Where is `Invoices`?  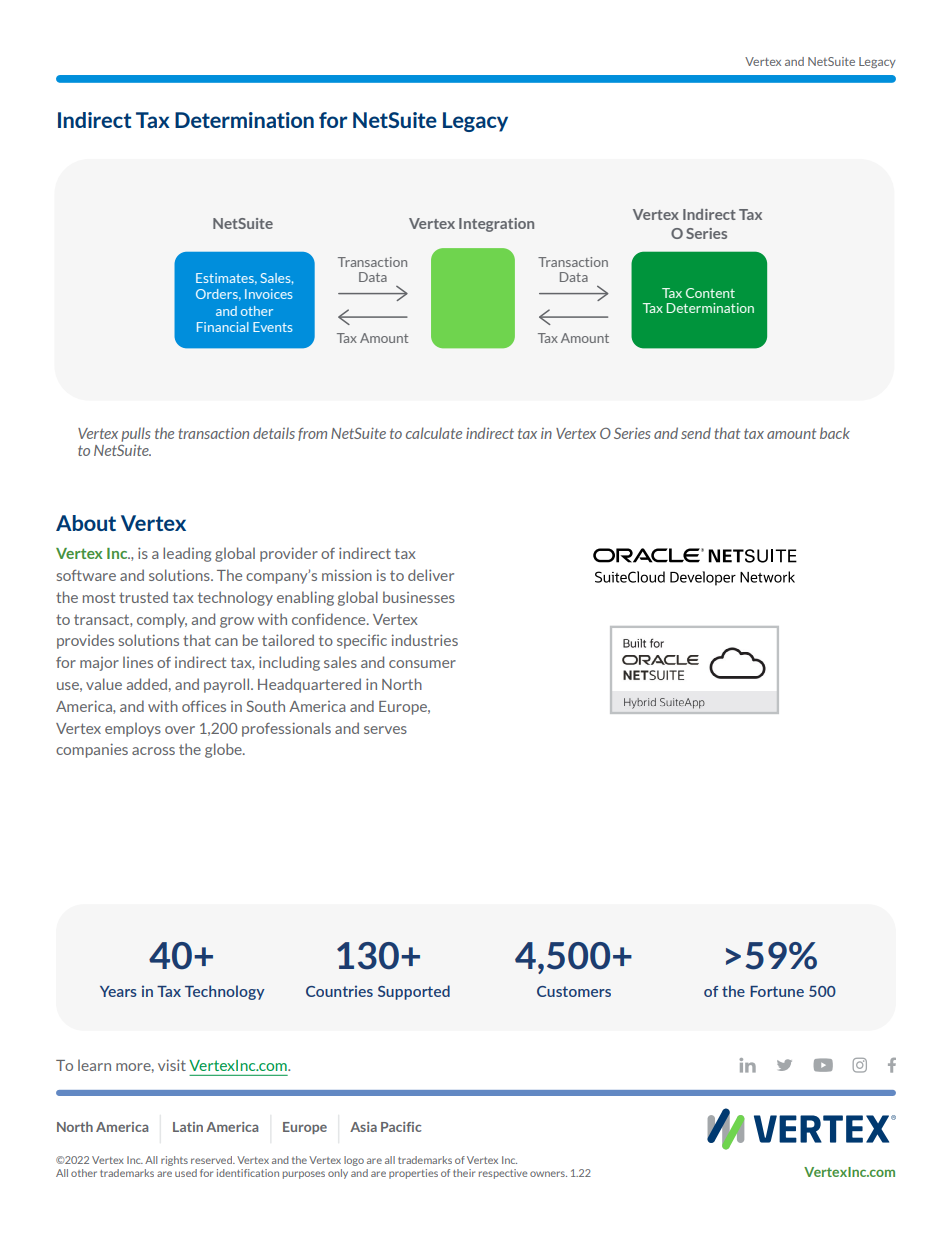
Invoices is located at coordinates (268, 294).
